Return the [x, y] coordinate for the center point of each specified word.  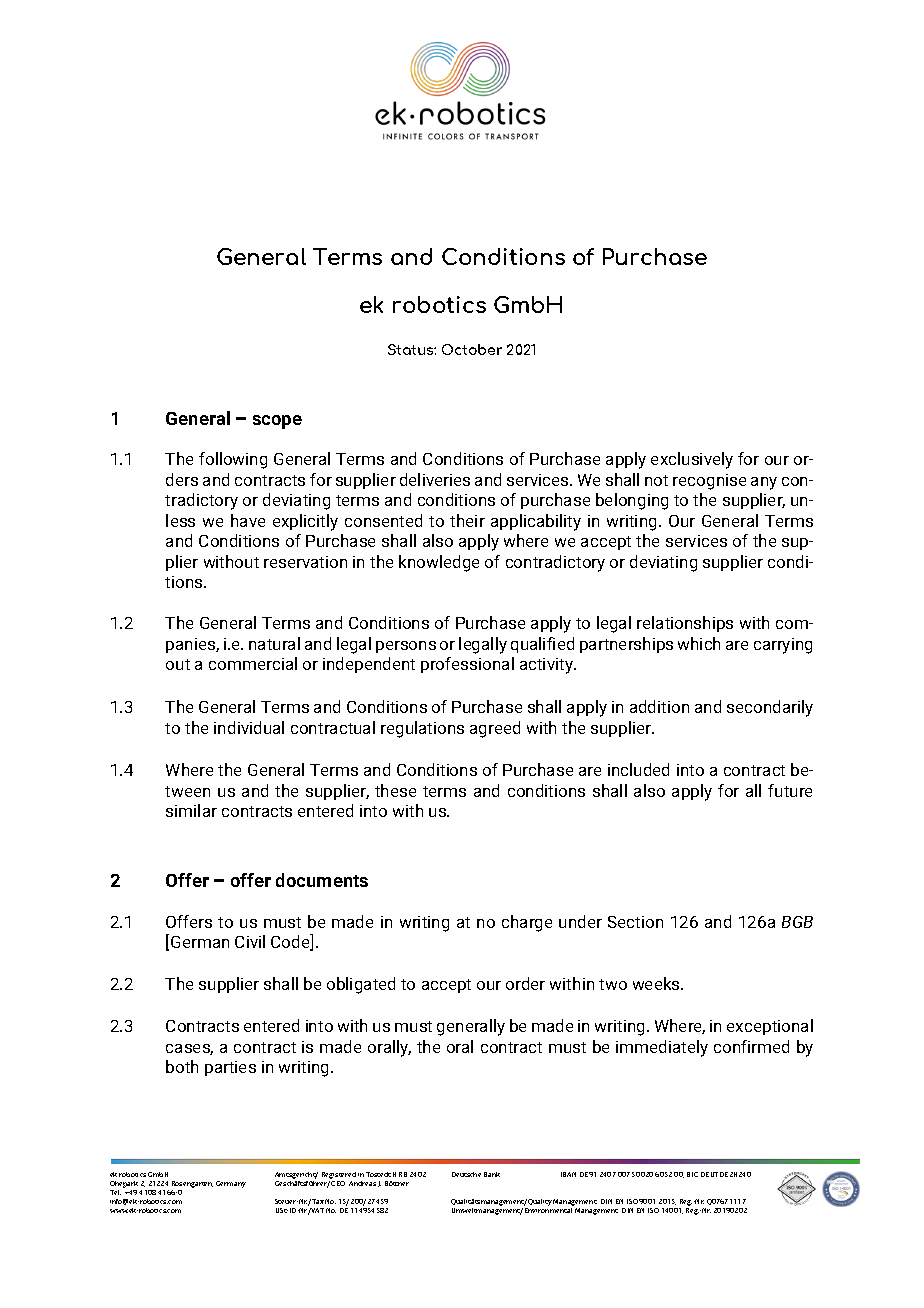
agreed [495, 729]
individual [249, 727]
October [472, 349]
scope [277, 422]
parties [230, 1068]
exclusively [692, 460]
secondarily [770, 708]
